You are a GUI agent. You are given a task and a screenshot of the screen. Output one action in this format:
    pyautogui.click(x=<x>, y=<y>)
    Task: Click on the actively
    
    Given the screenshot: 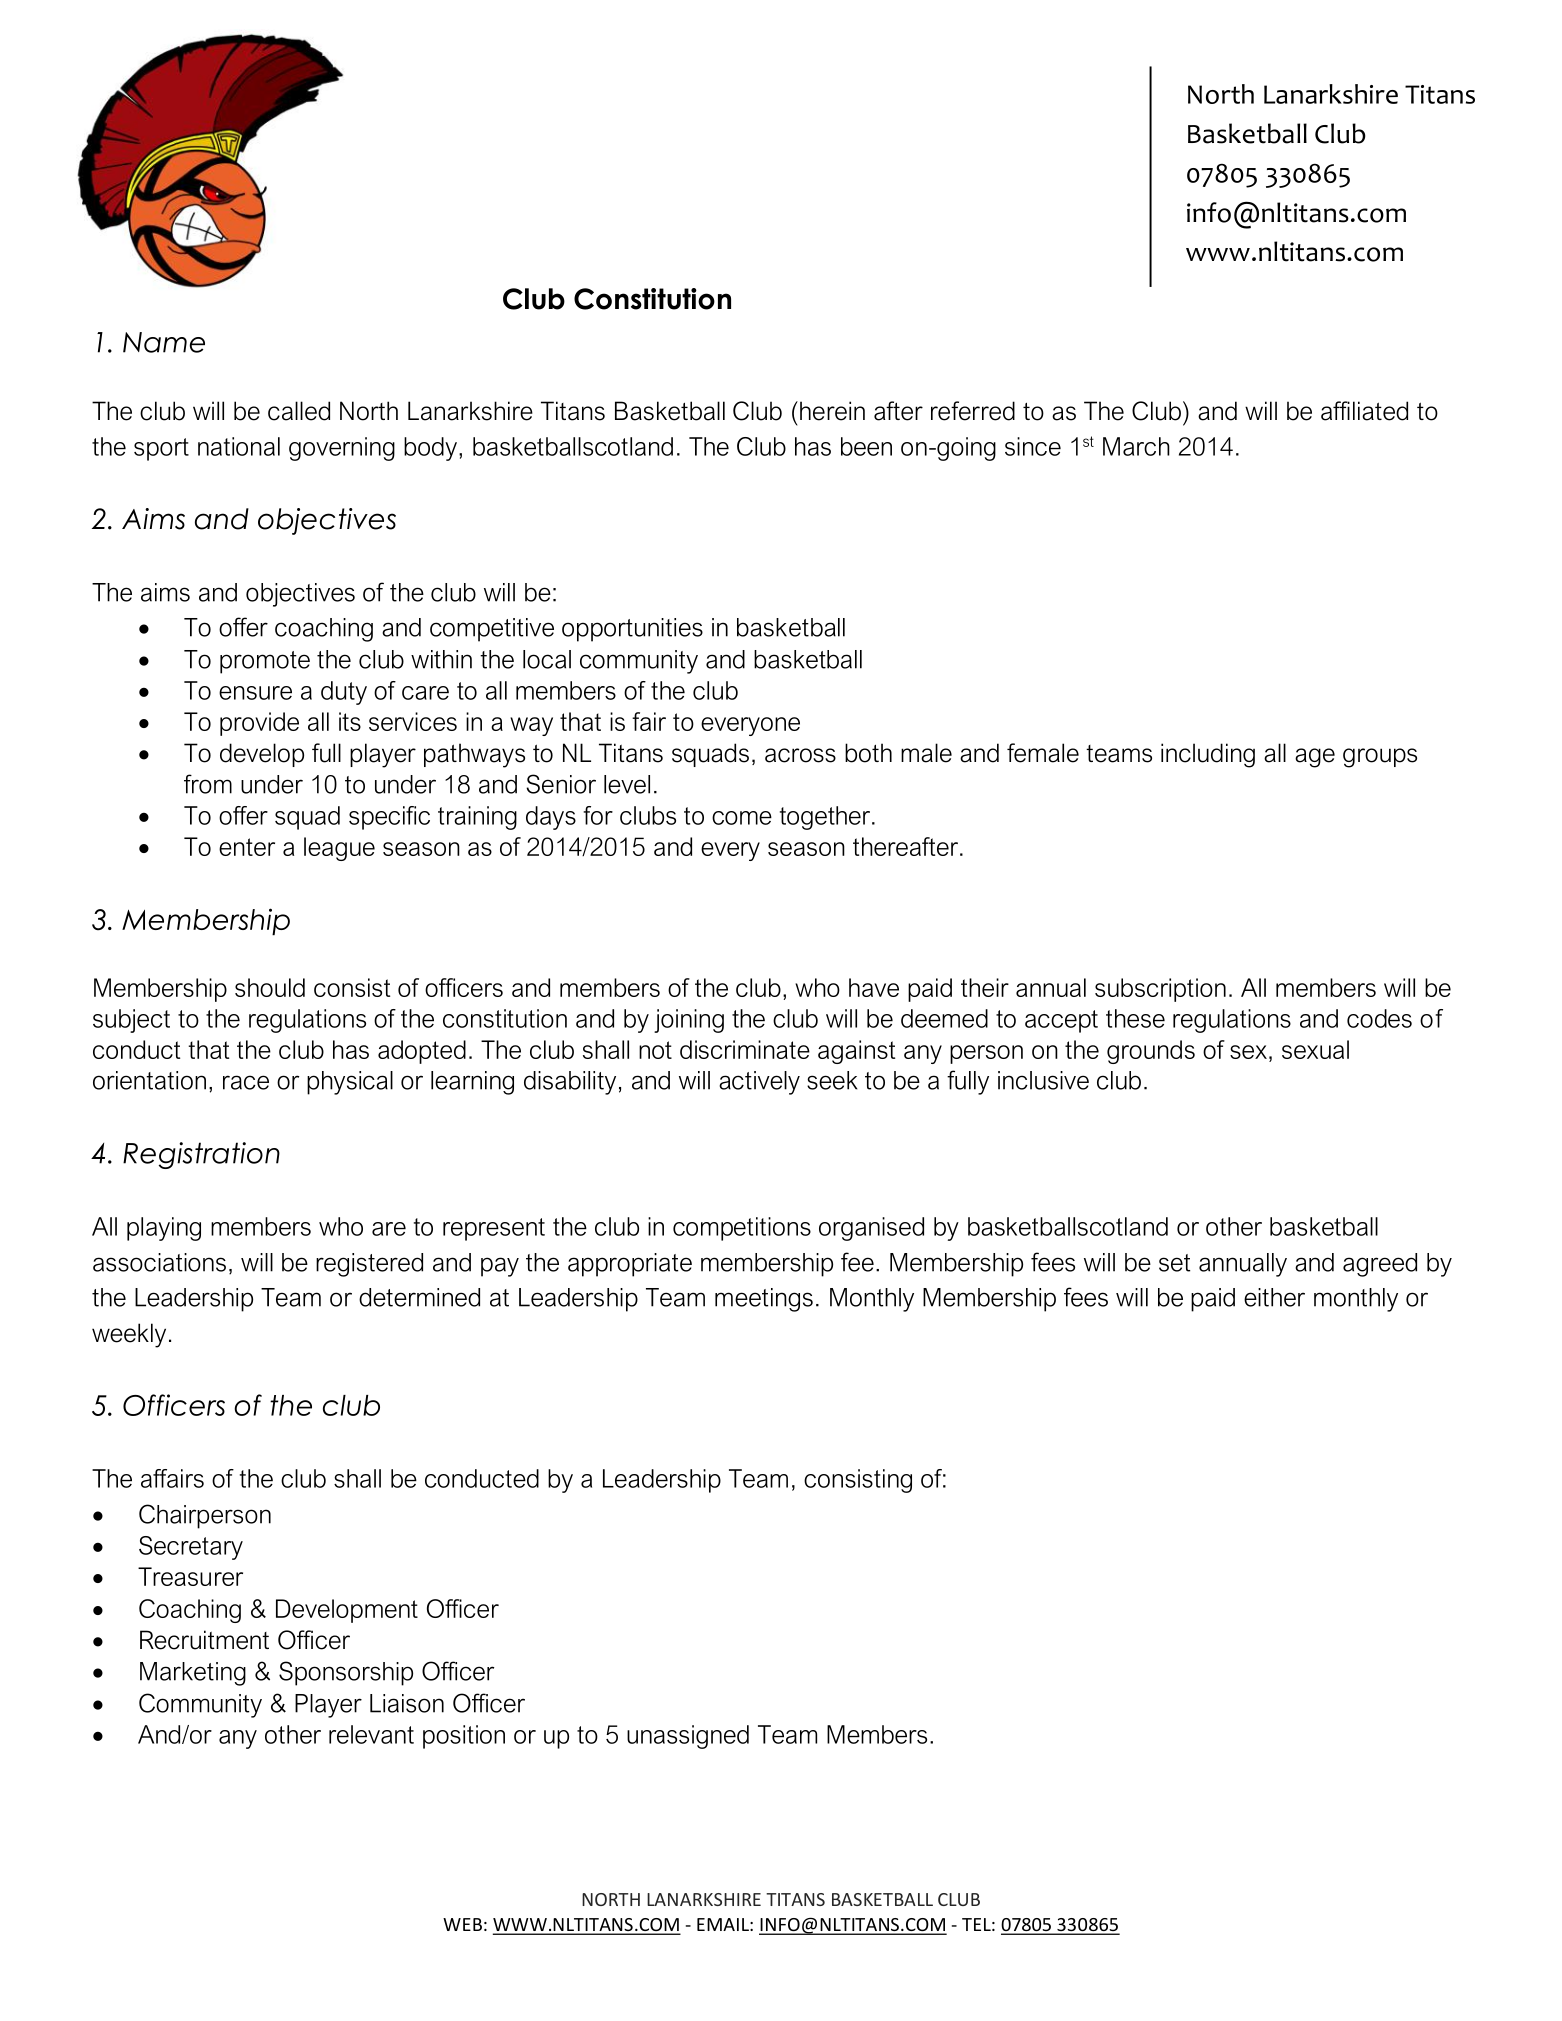 What is the action you would take?
    pyautogui.click(x=759, y=1083)
